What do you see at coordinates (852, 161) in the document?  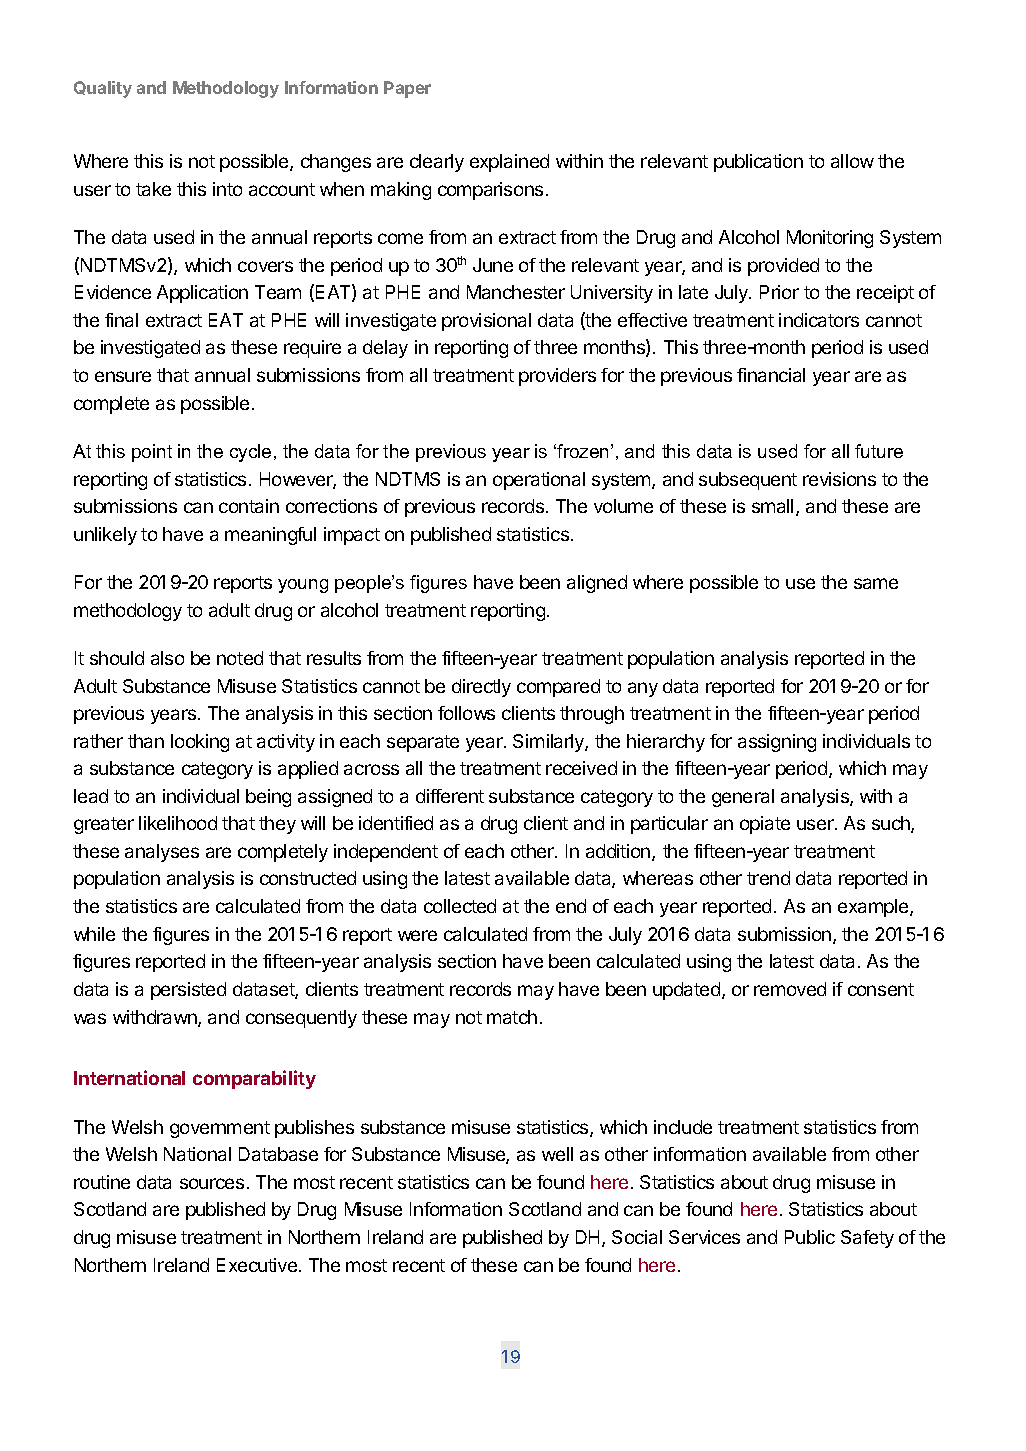 I see `allow` at bounding box center [852, 161].
